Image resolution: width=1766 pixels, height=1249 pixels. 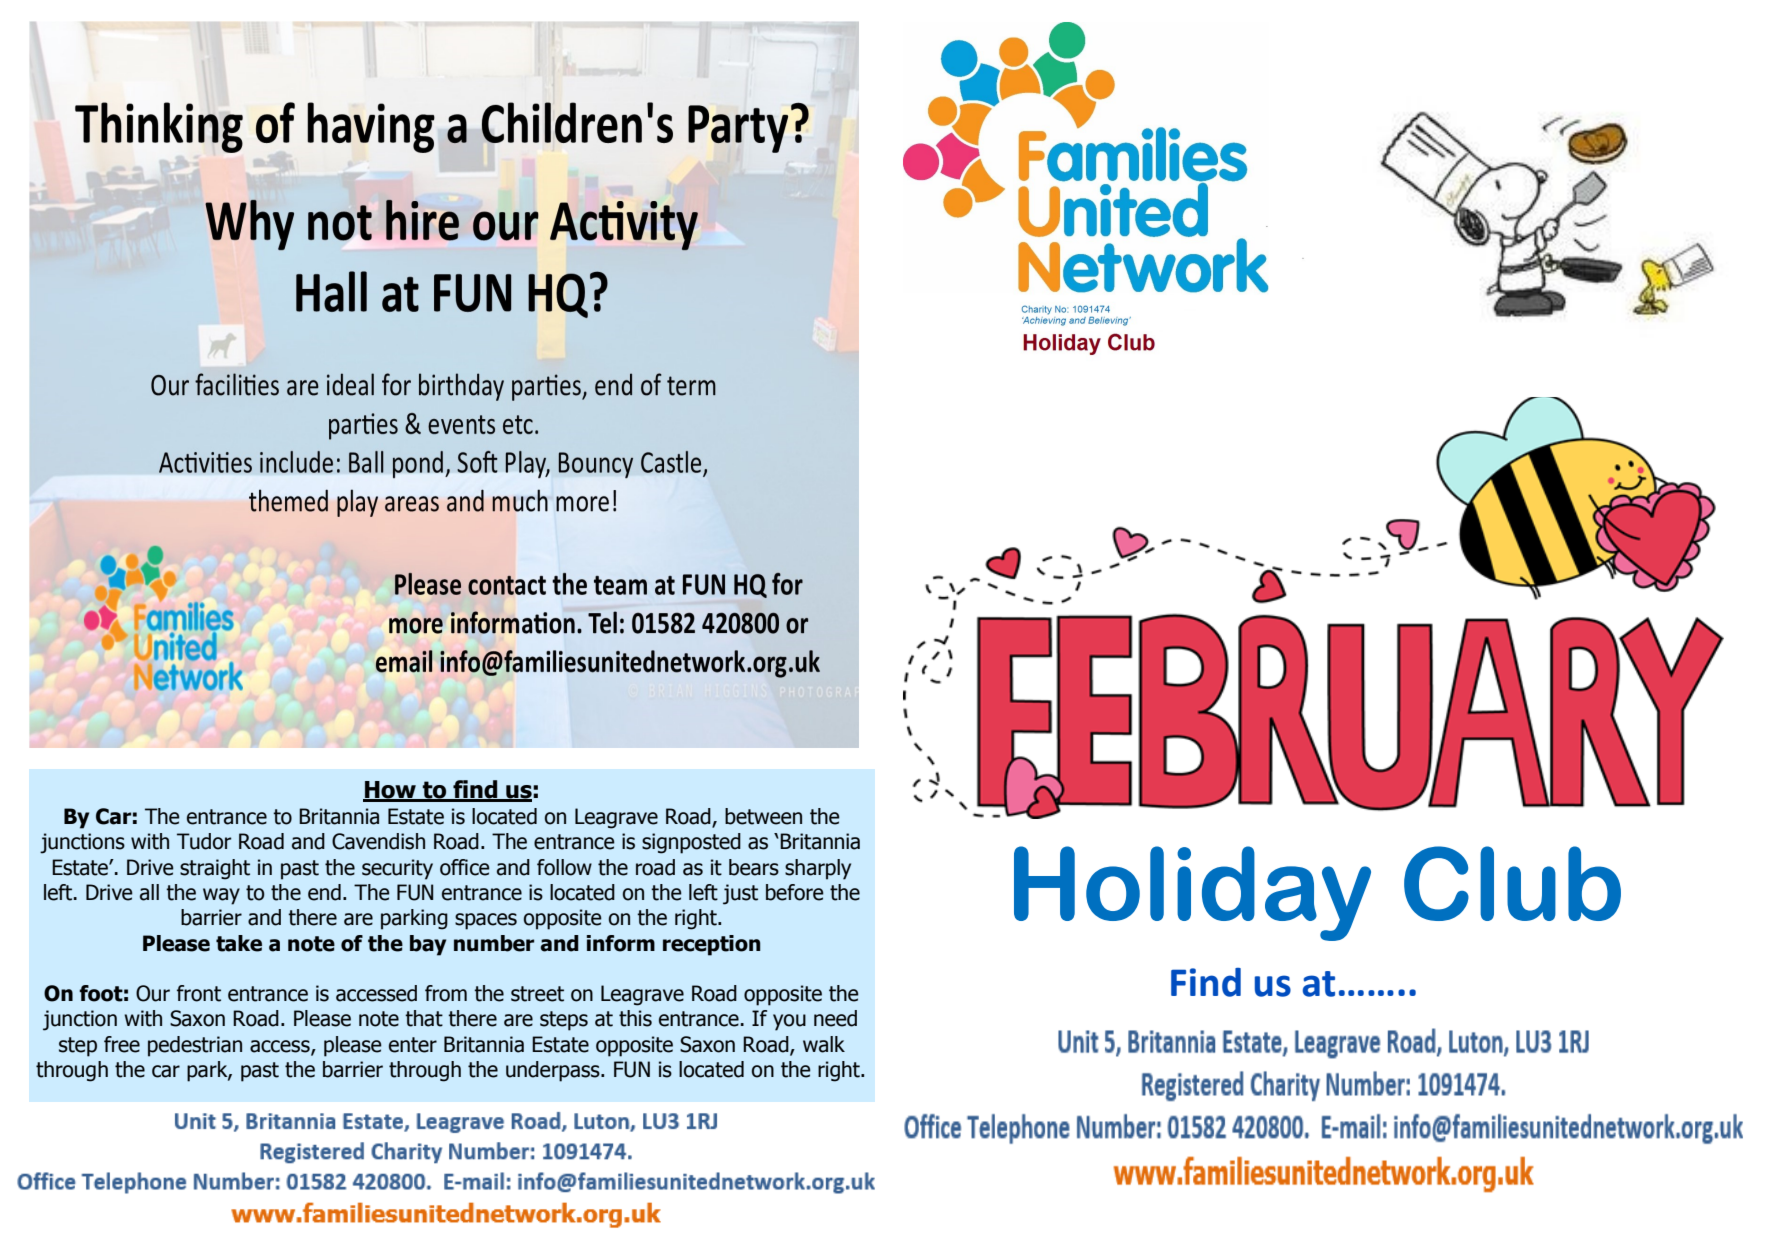 What do you see at coordinates (835, 1018) in the page?
I see `need` at bounding box center [835, 1018].
